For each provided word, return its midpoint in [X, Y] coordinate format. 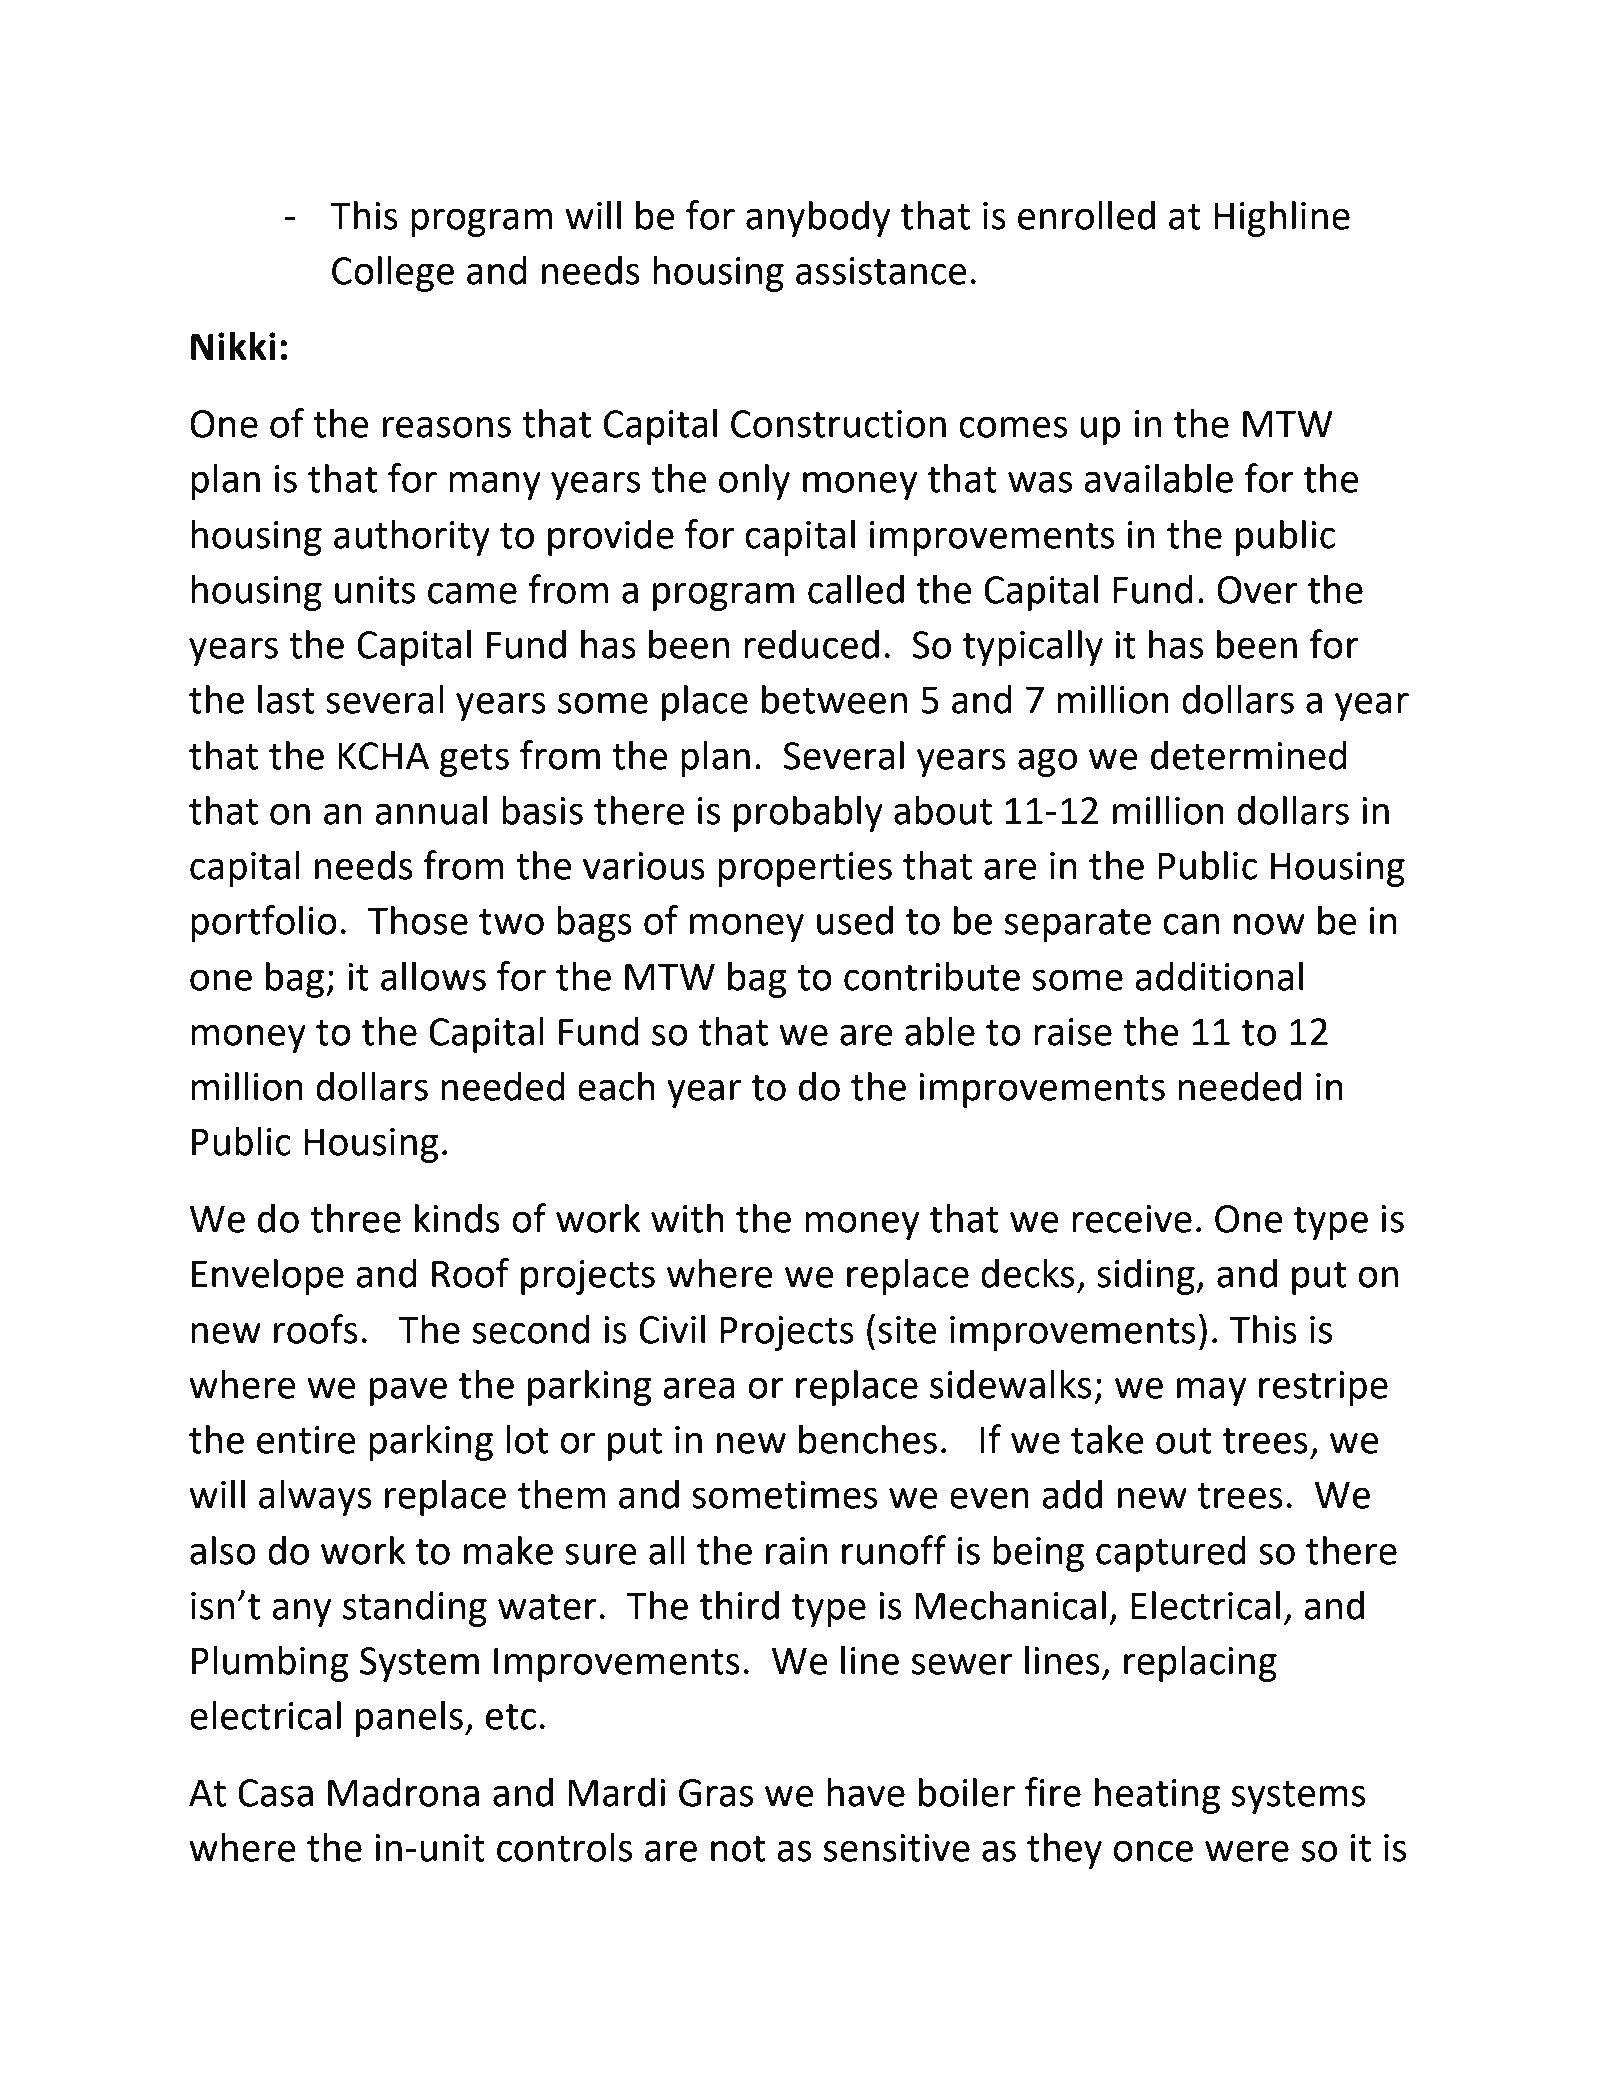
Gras [716, 1793]
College [393, 274]
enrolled [1086, 215]
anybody [818, 219]
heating [1157, 1796]
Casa [275, 1793]
